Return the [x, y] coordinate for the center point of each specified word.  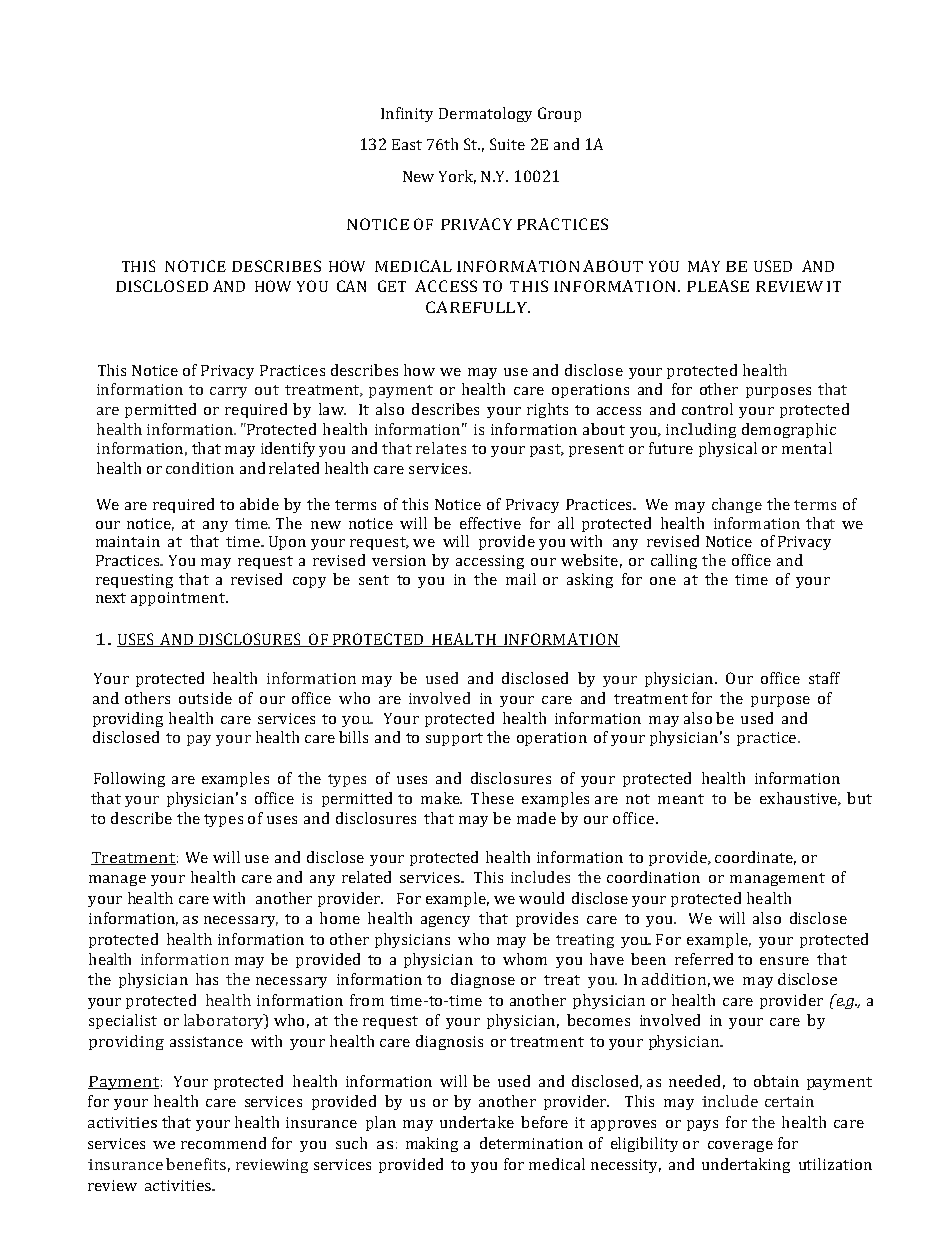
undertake [477, 1122]
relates [441, 448]
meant [681, 799]
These [492, 798]
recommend [223, 1143]
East [407, 144]
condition [200, 468]
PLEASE [718, 286]
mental [807, 448]
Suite [507, 144]
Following [129, 779]
